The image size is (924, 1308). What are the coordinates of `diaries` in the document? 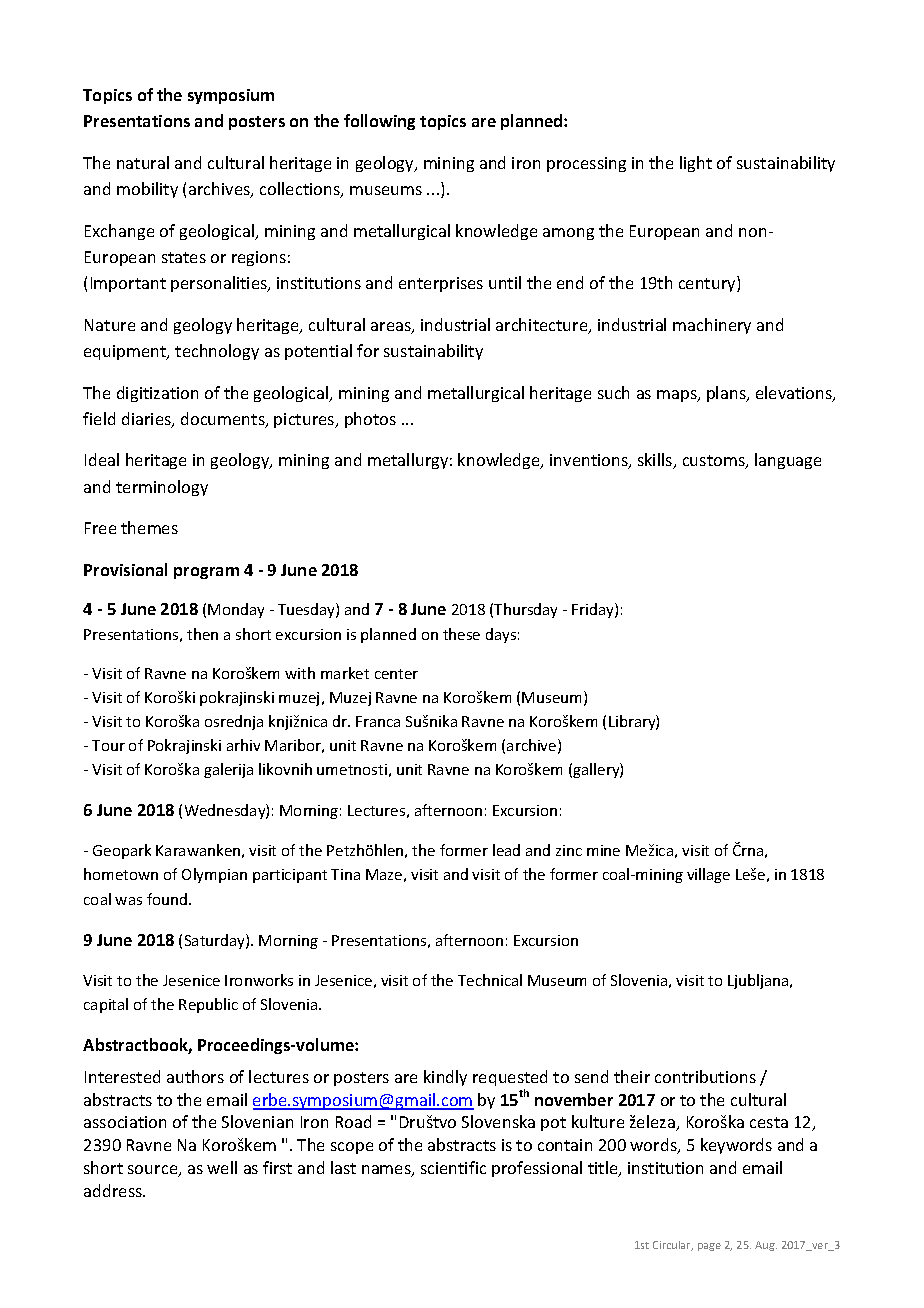 It's located at (147, 420).
